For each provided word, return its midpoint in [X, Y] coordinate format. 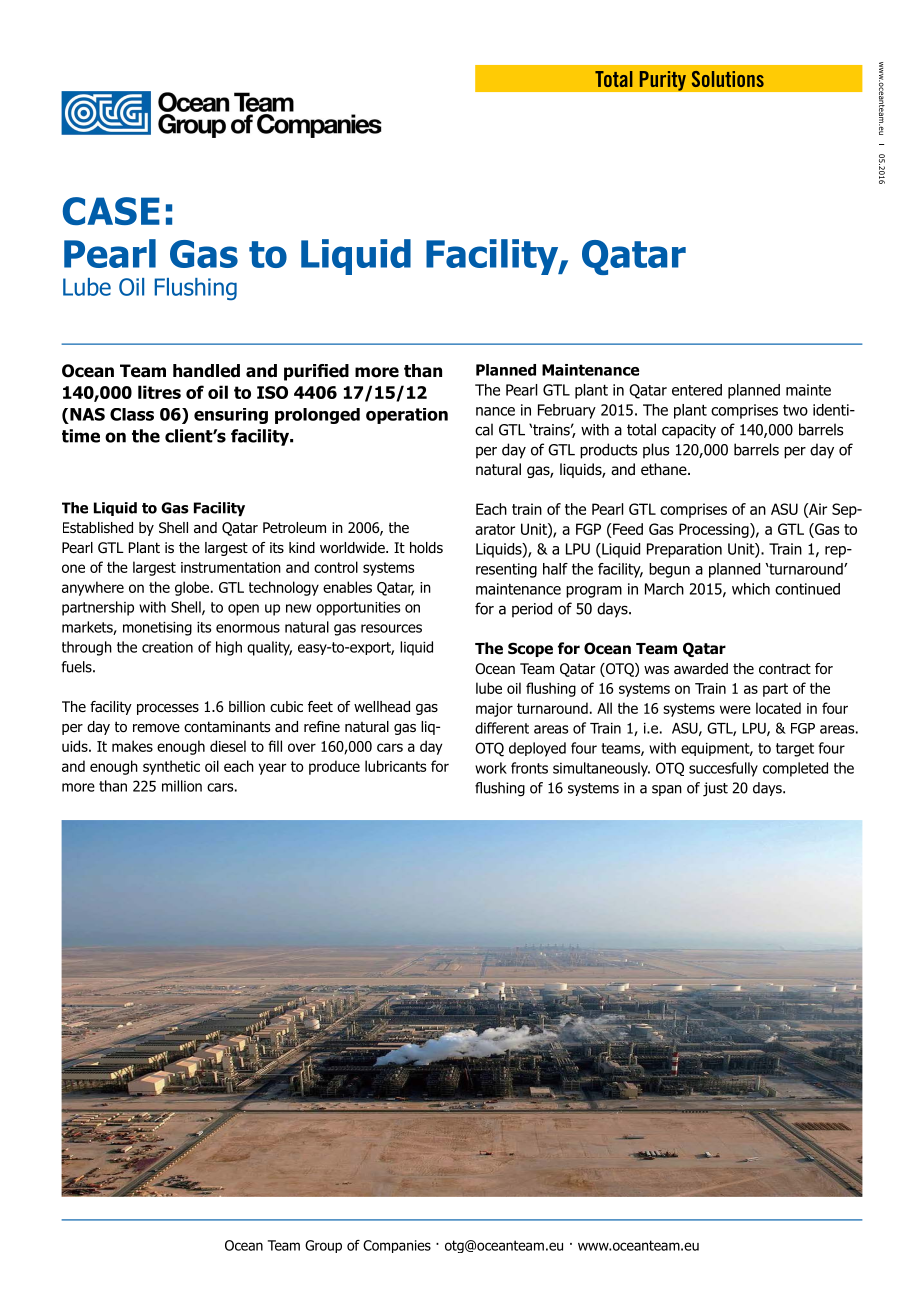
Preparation [684, 550]
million [182, 786]
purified [316, 372]
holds [426, 548]
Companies [397, 1246]
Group [323, 1246]
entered [697, 390]
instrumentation [231, 567]
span [667, 790]
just [715, 789]
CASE [111, 211]
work [491, 768]
